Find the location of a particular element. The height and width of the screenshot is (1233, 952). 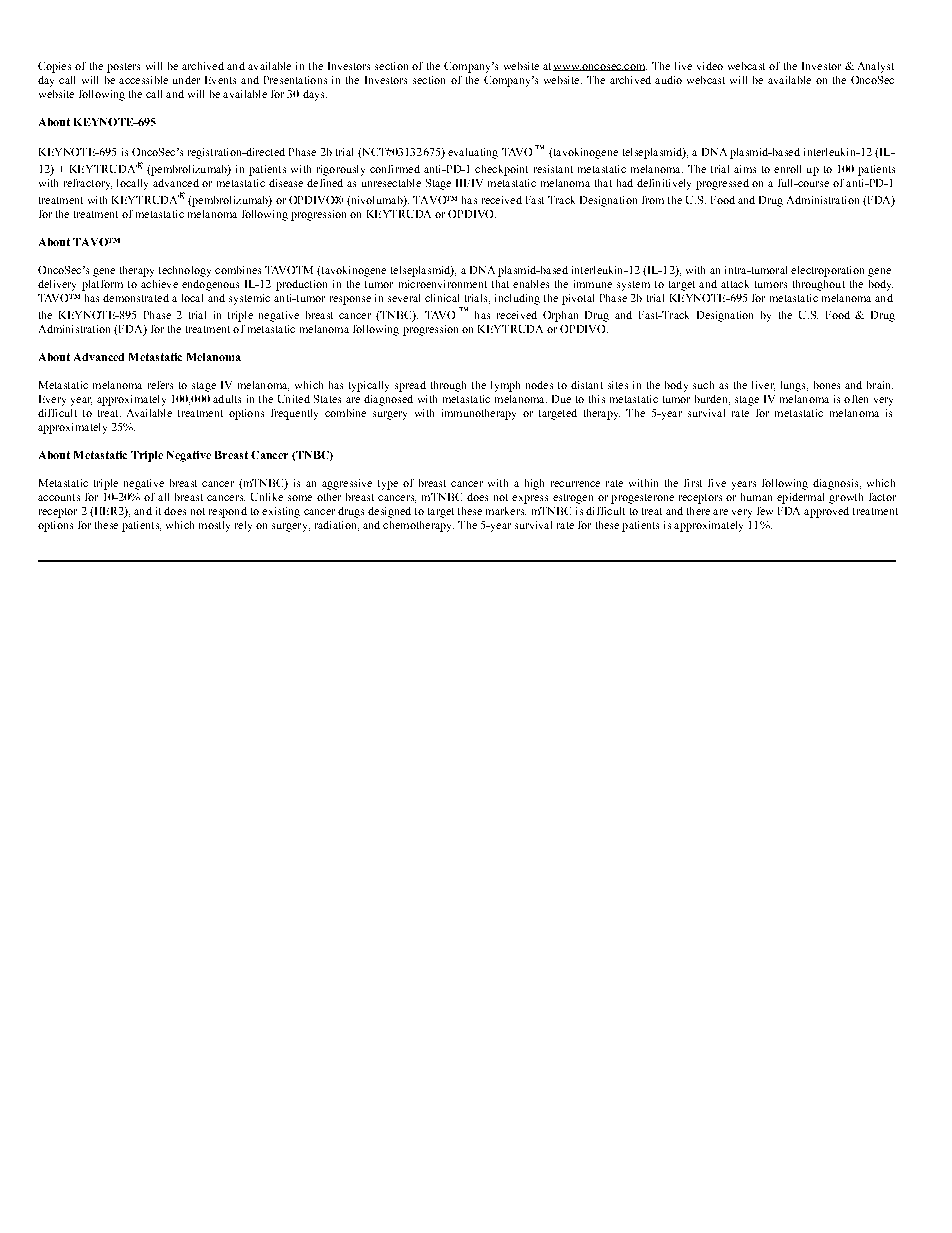

achieve is located at coordinates (159, 284).
